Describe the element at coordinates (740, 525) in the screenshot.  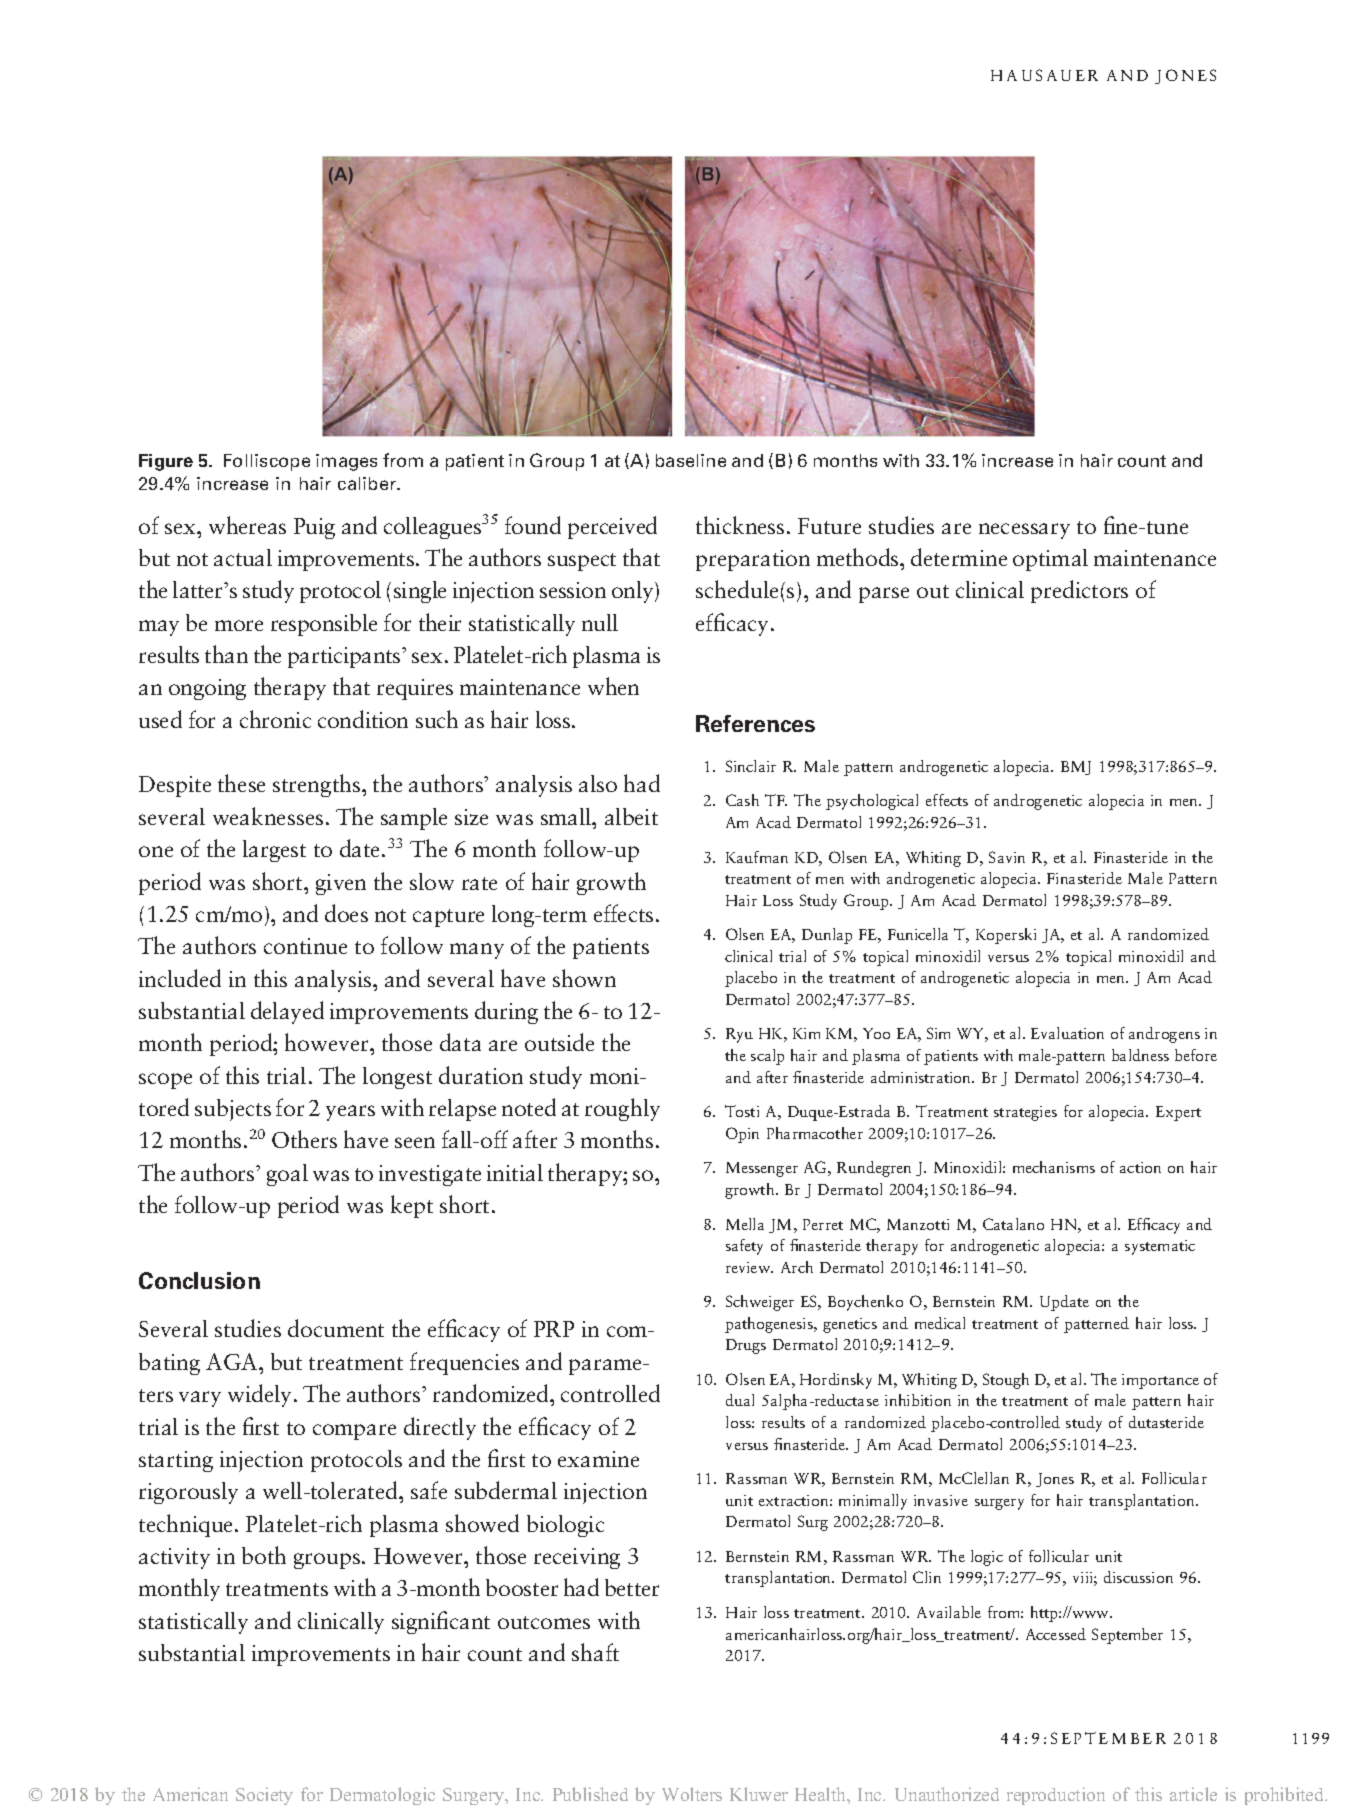
I see `thickness` at that location.
